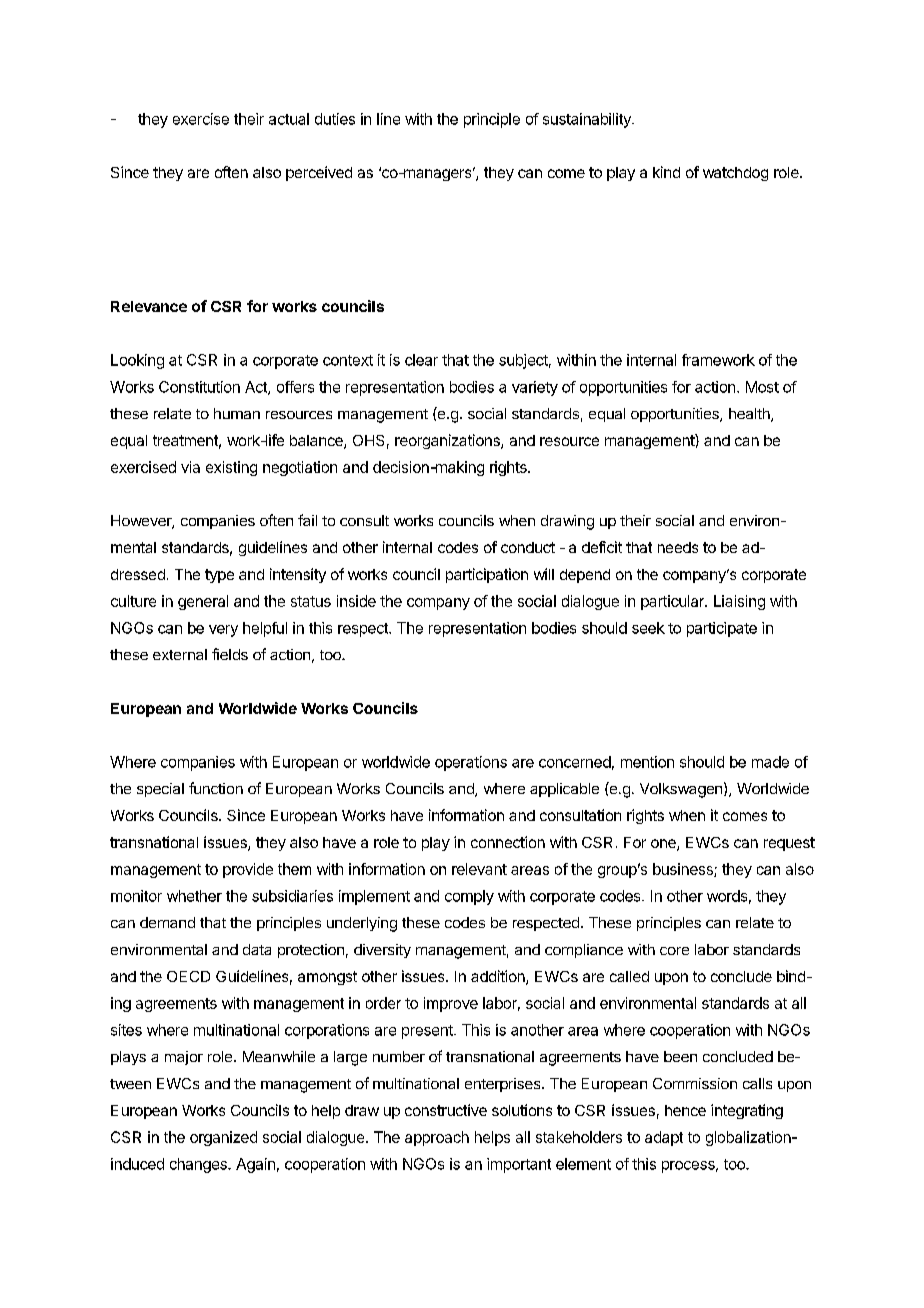 This screenshot has width=924, height=1308. I want to click on organized, so click(223, 1138).
